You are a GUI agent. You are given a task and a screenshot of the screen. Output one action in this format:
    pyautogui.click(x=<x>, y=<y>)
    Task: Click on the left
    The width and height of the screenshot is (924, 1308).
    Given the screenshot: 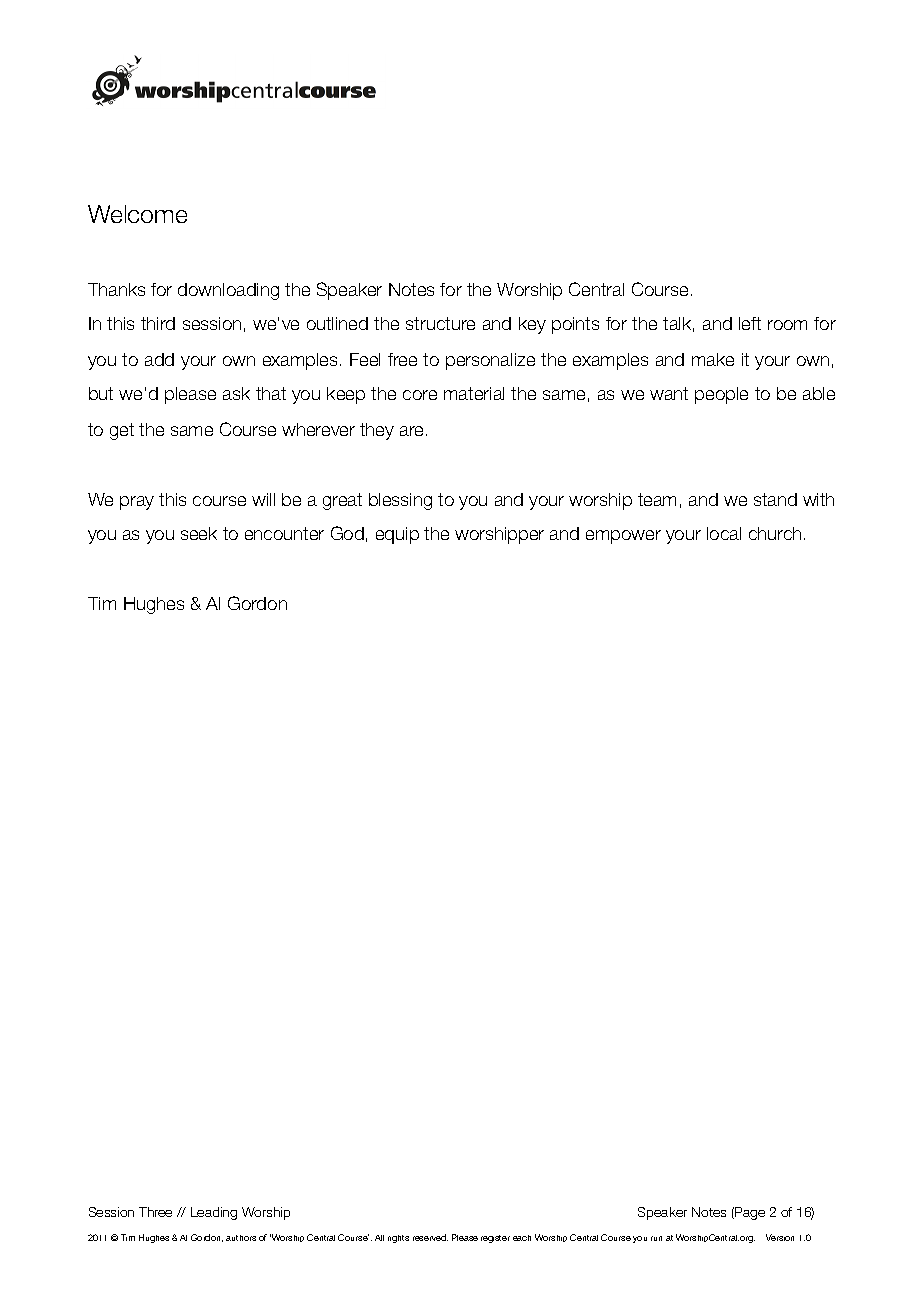 What is the action you would take?
    pyautogui.click(x=750, y=323)
